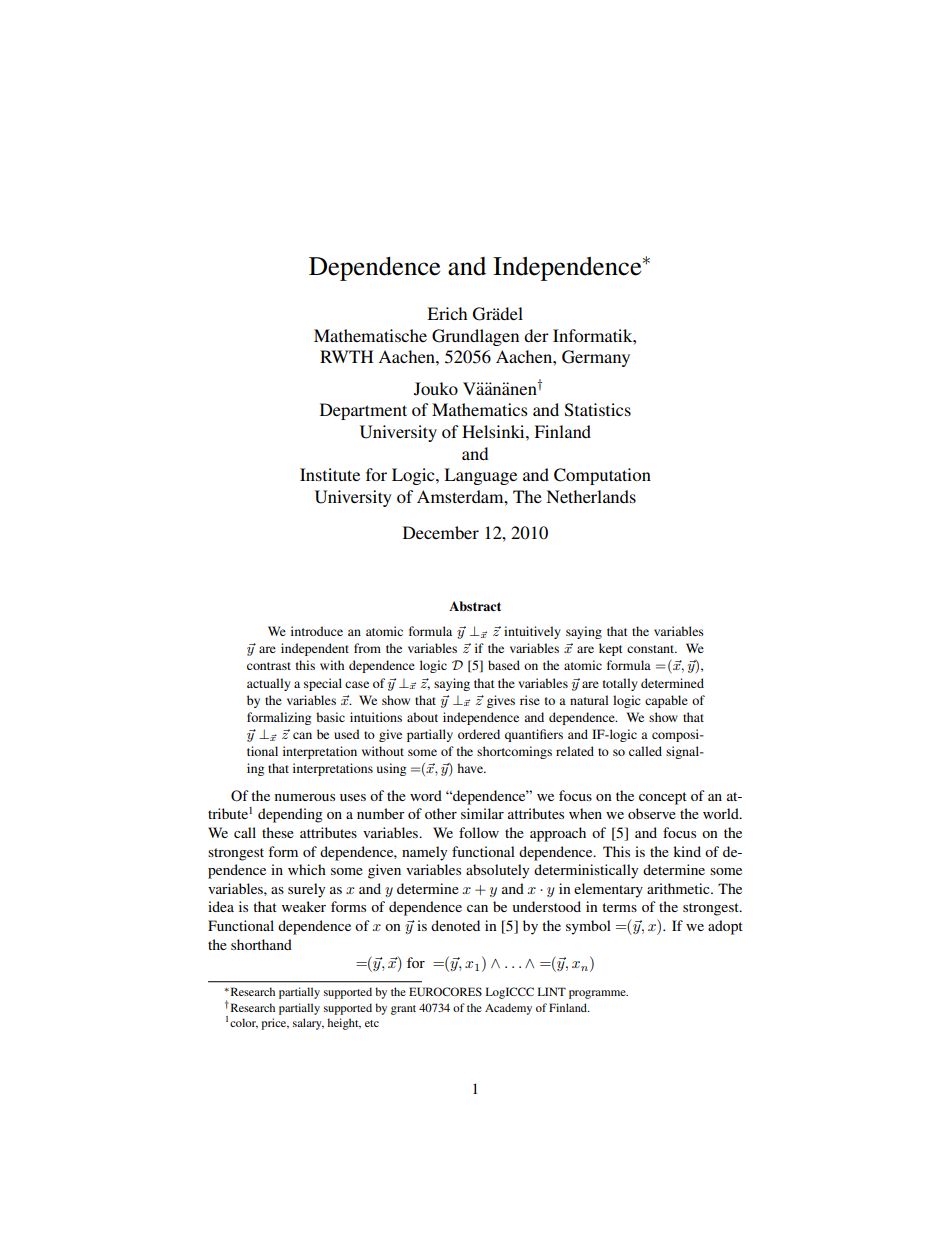 Image resolution: width=952 pixels, height=1233 pixels. What do you see at coordinates (652, 649) in the document?
I see `constant` at bounding box center [652, 649].
